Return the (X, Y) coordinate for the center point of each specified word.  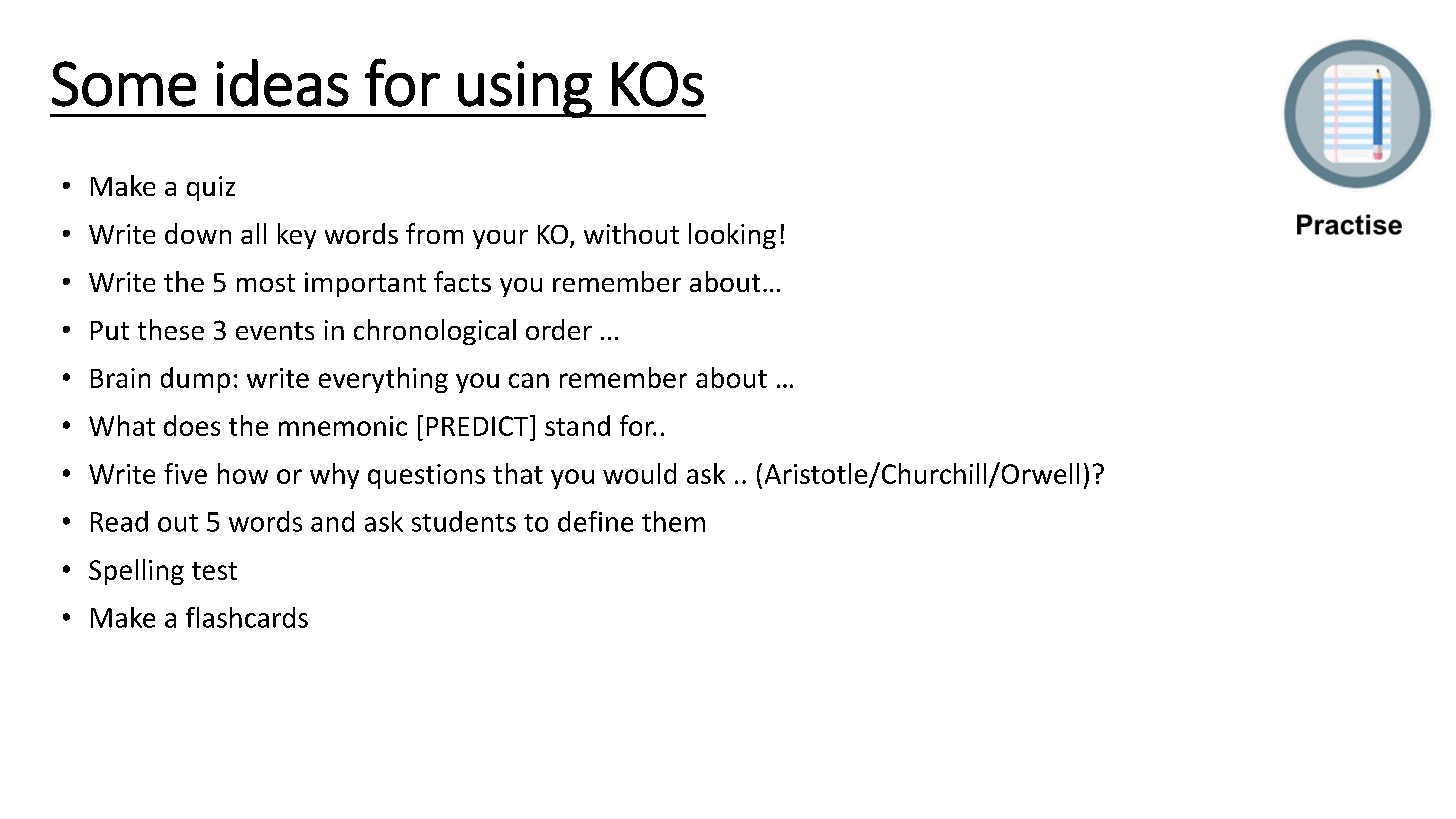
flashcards (247, 617)
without (631, 233)
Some (124, 84)
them (673, 521)
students (464, 521)
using (525, 89)
